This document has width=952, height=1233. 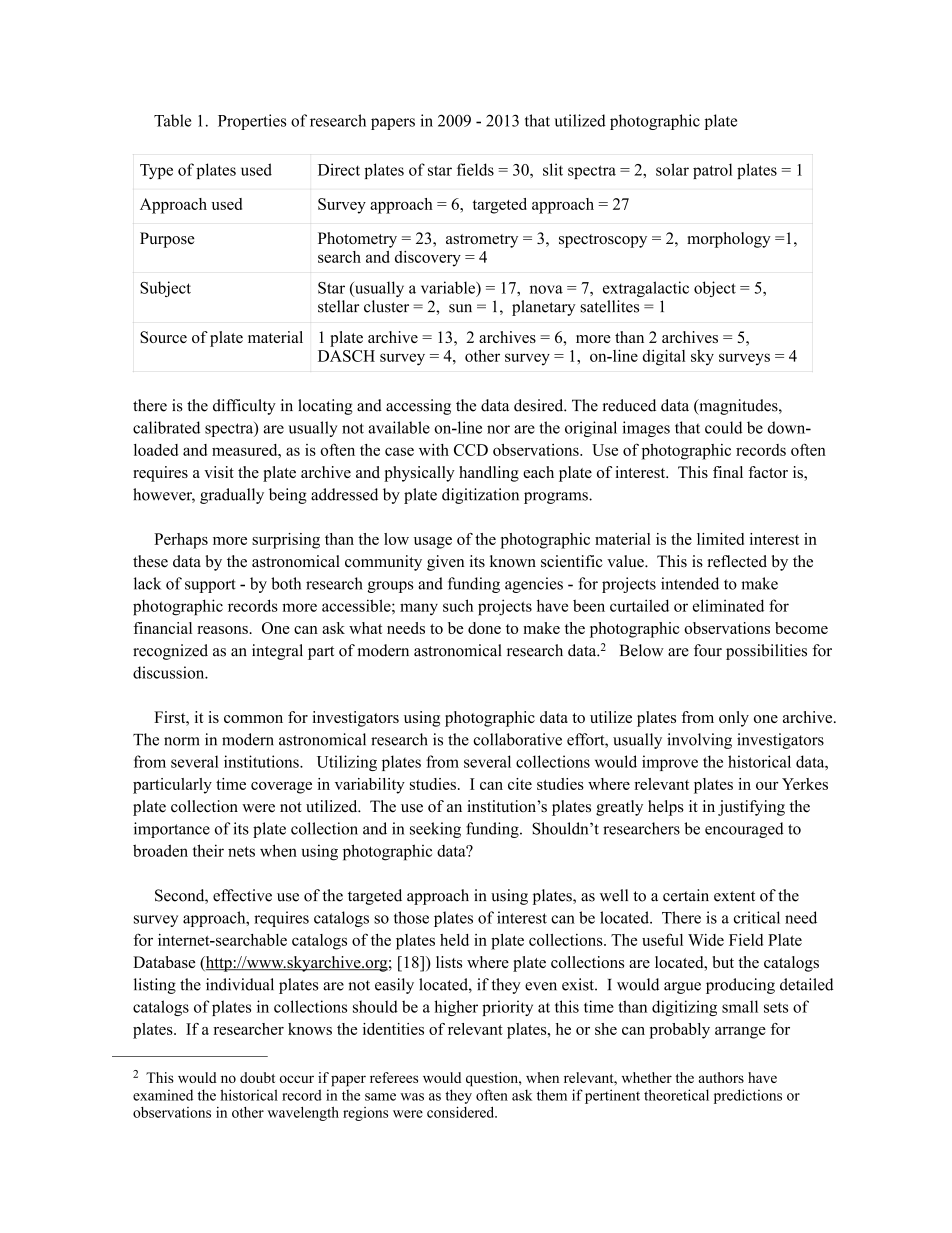 I want to click on cite, so click(x=520, y=784).
